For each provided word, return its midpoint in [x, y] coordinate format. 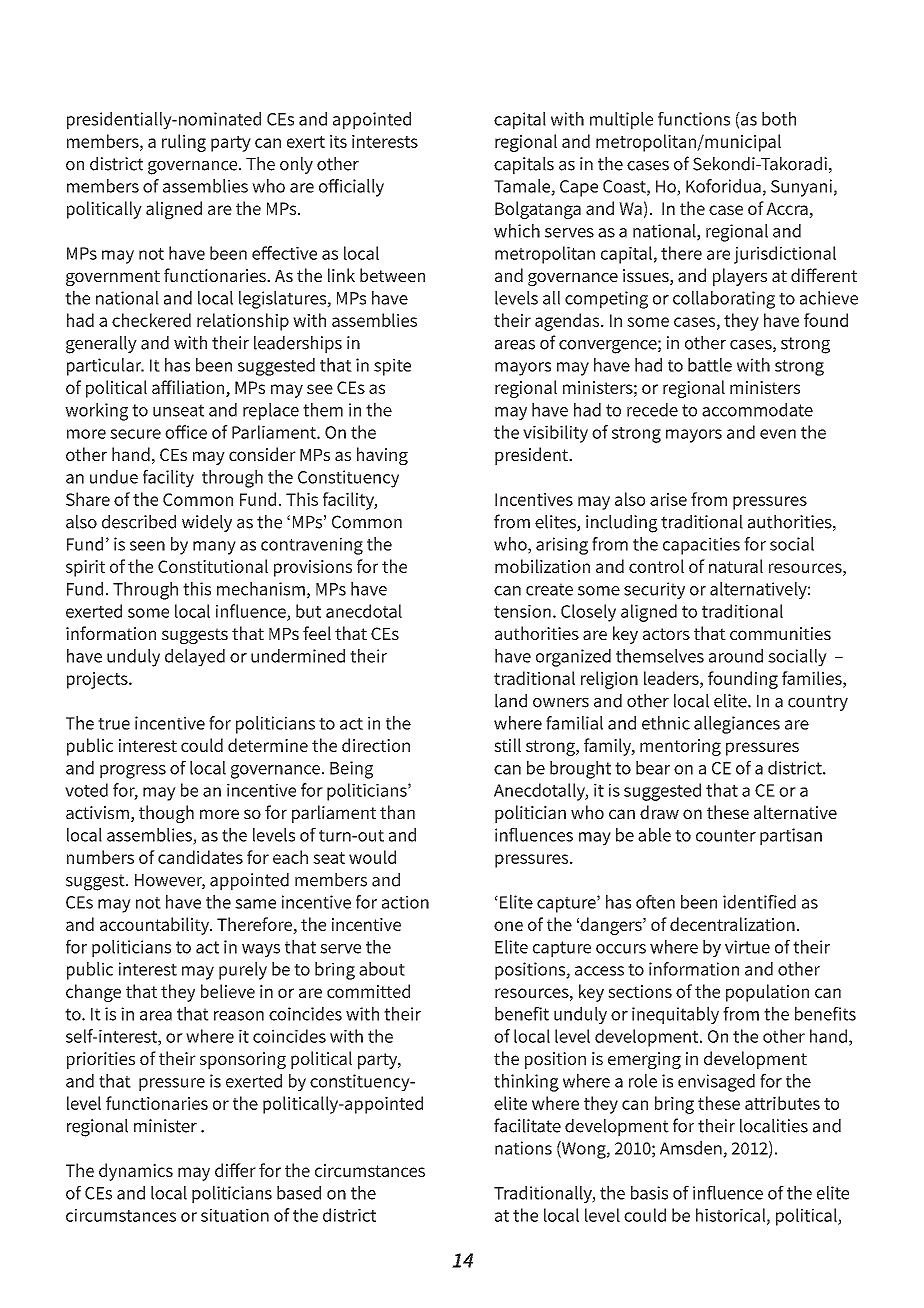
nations [523, 1148]
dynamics [136, 1172]
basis [649, 1193]
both [779, 119]
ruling [184, 143]
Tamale [523, 187]
